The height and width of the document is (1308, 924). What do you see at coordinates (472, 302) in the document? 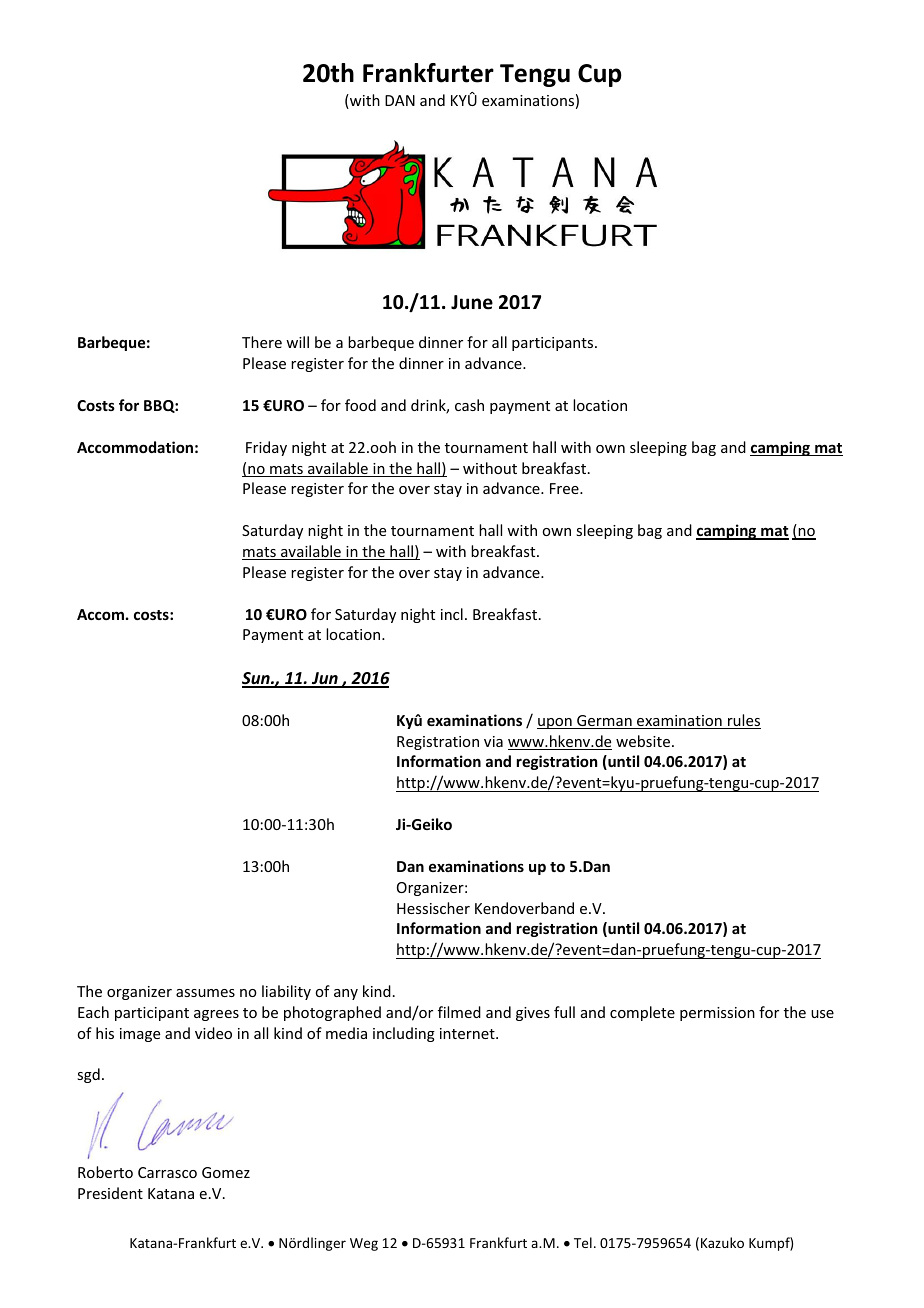
I see `June` at bounding box center [472, 302].
